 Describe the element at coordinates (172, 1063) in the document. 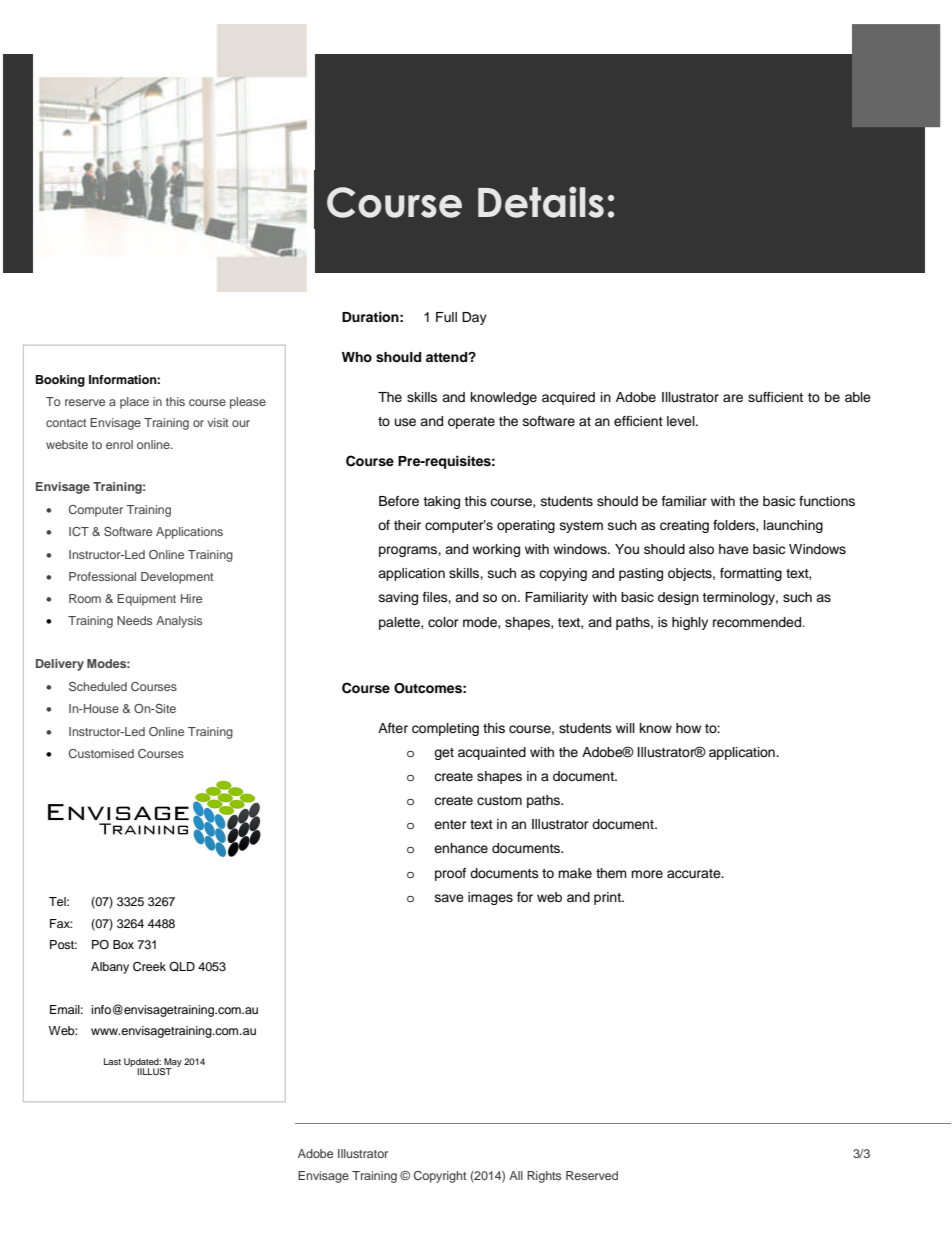

I see `May` at that location.
